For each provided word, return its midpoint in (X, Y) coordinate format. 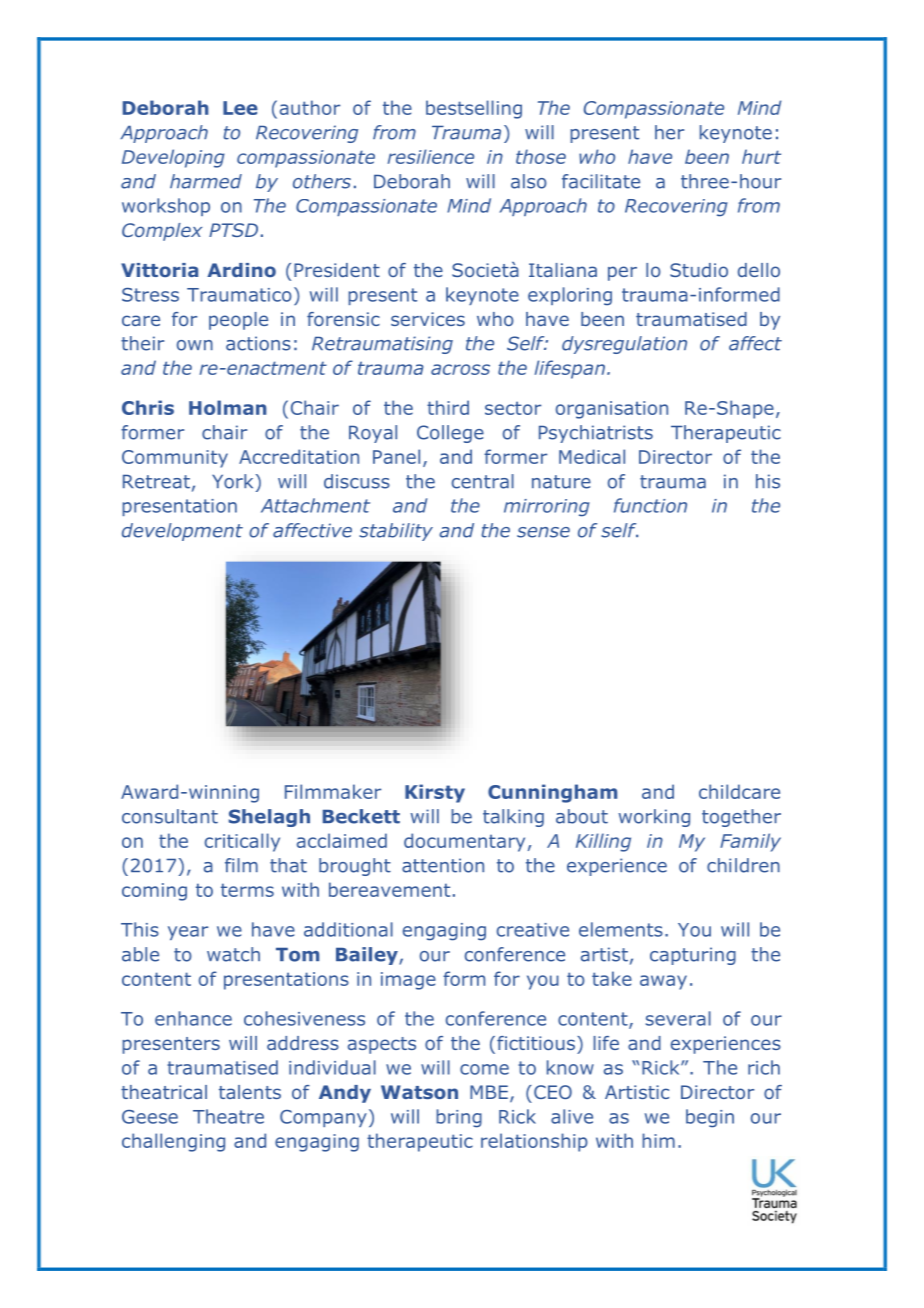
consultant (170, 816)
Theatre (228, 1116)
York (232, 481)
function (650, 505)
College (450, 434)
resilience (431, 156)
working (654, 818)
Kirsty (435, 793)
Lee (240, 108)
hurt (761, 156)
